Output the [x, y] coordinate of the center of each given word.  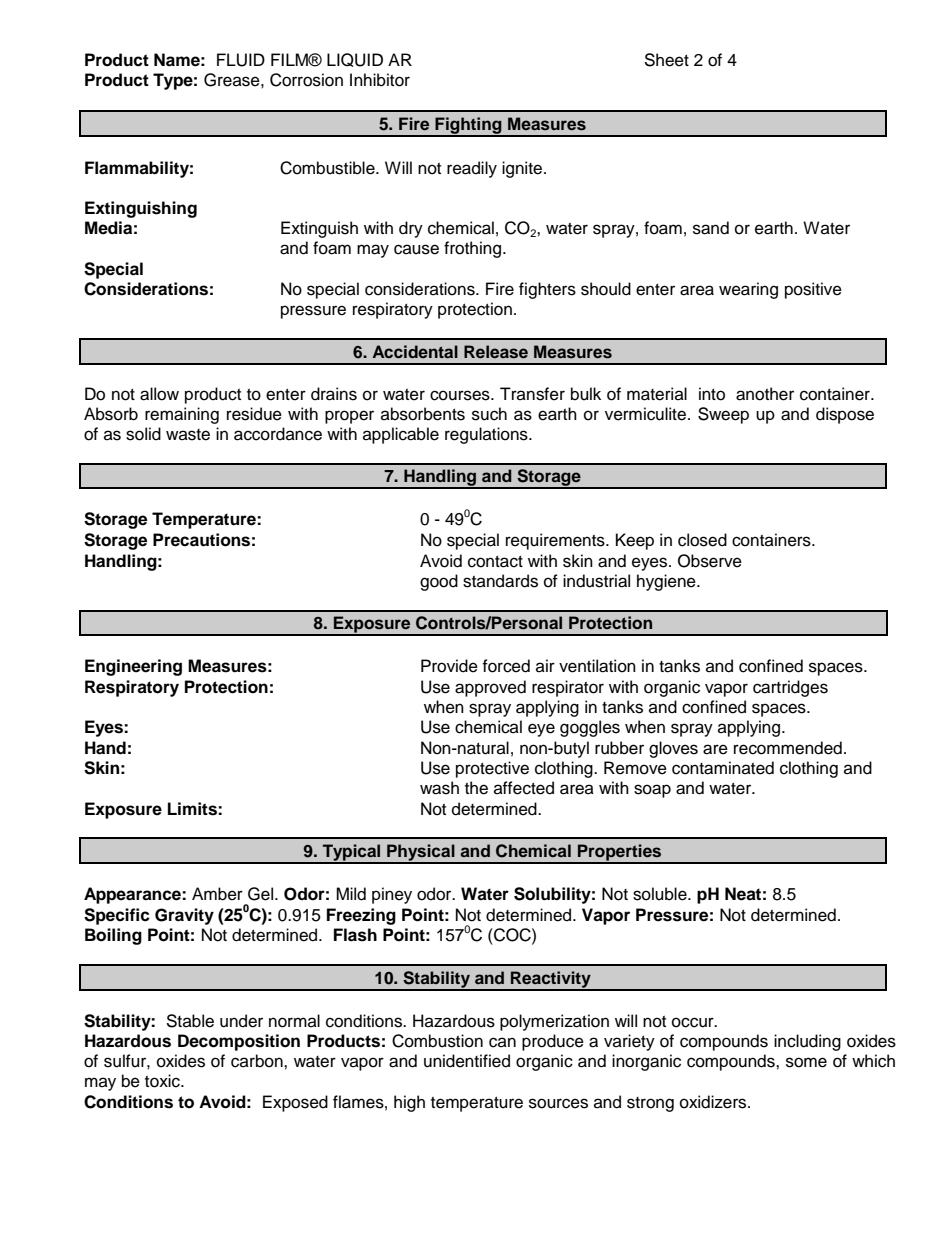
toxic [163, 1081]
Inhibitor [380, 80]
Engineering [133, 667]
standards [500, 581]
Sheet [666, 60]
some [806, 1062]
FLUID [241, 60]
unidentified [467, 1061]
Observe [710, 561]
